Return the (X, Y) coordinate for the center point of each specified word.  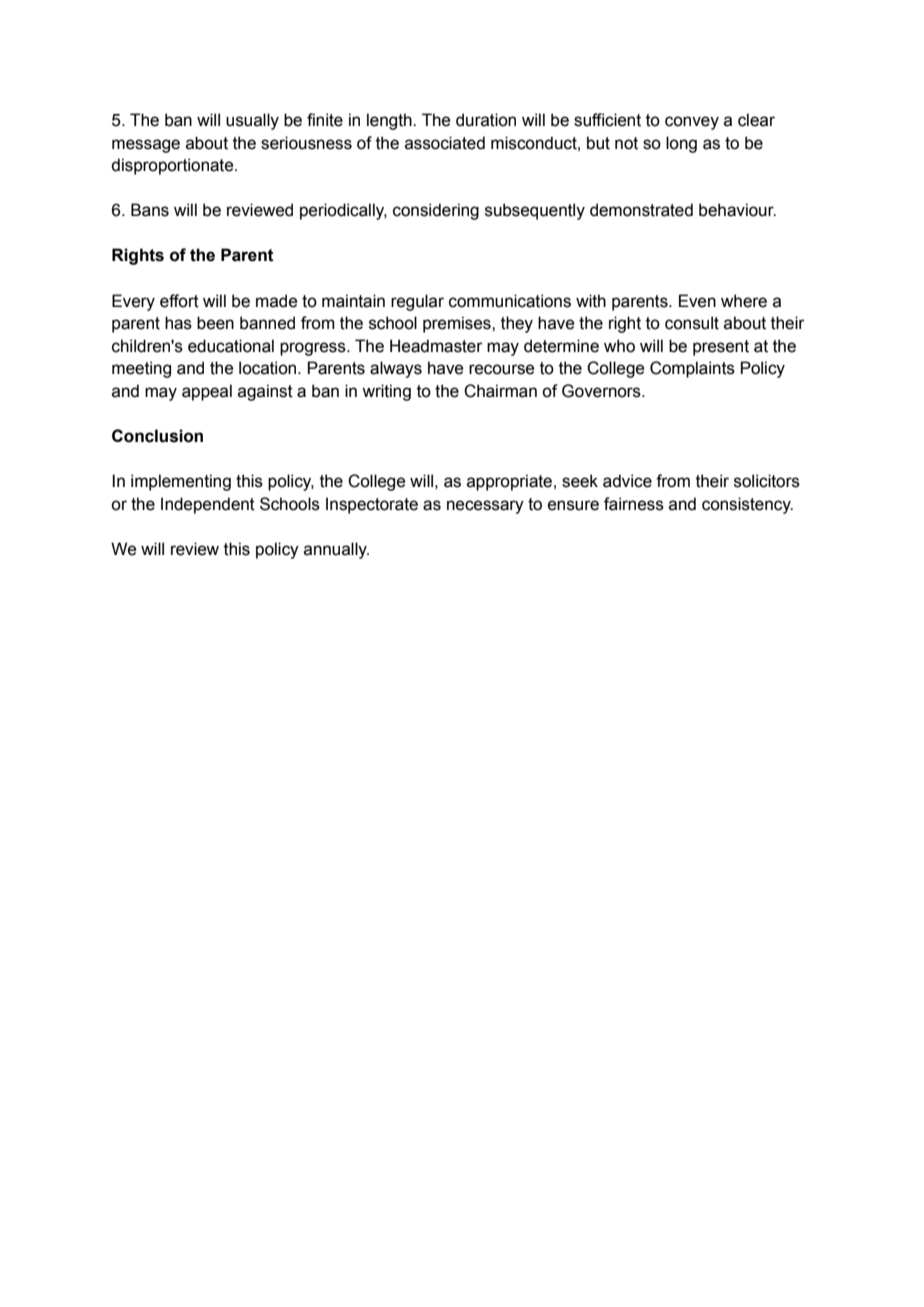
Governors (602, 391)
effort (179, 301)
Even (697, 301)
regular (417, 302)
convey (692, 123)
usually (252, 121)
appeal (207, 392)
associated (445, 143)
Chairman (500, 391)
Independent (208, 505)
